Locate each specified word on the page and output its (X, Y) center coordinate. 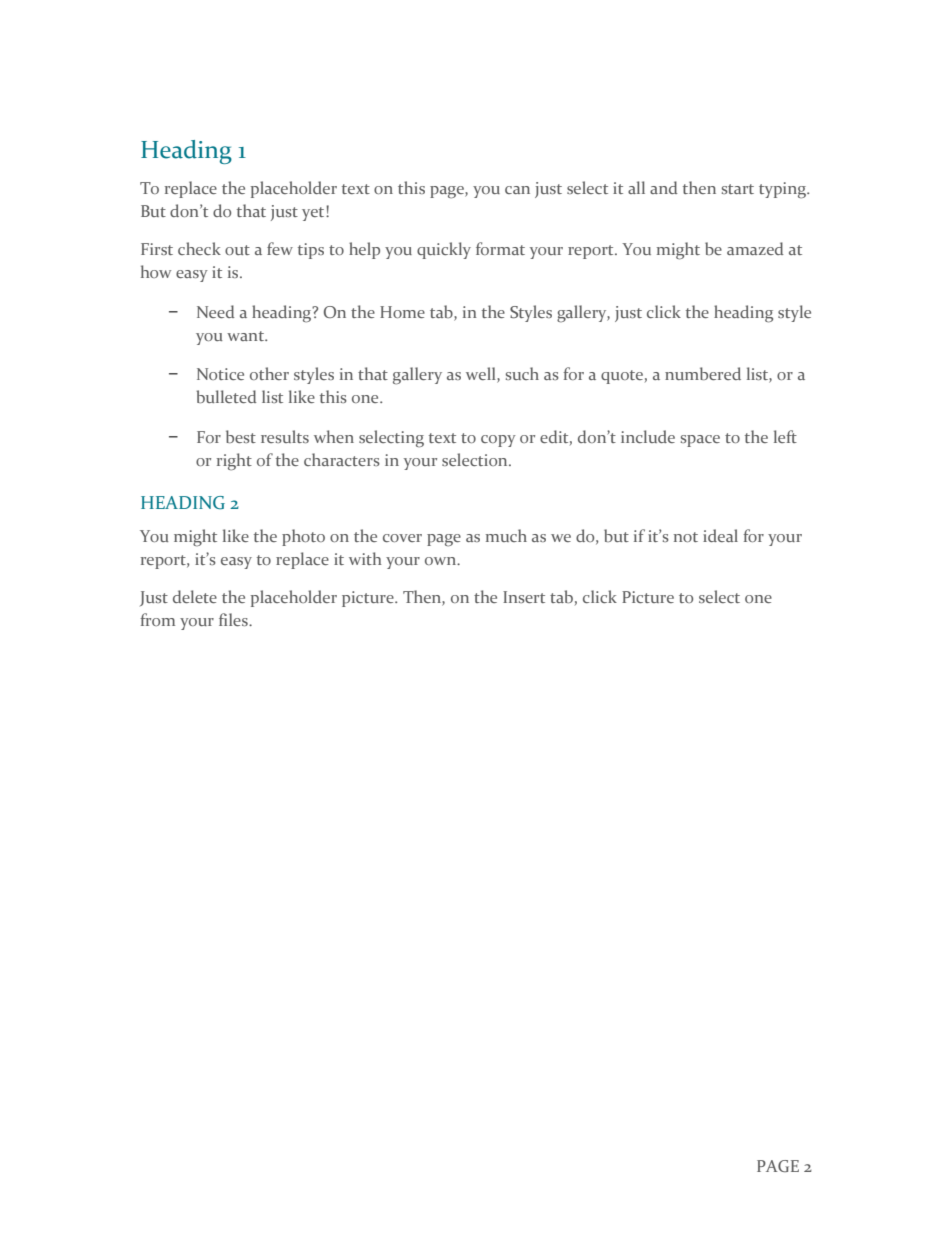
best (241, 436)
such (522, 373)
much (506, 535)
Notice (220, 374)
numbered (703, 373)
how (156, 271)
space (700, 441)
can (517, 190)
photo (303, 537)
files (234, 619)
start (738, 189)
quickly (444, 250)
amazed (755, 248)
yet (314, 213)
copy (498, 441)
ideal (720, 535)
